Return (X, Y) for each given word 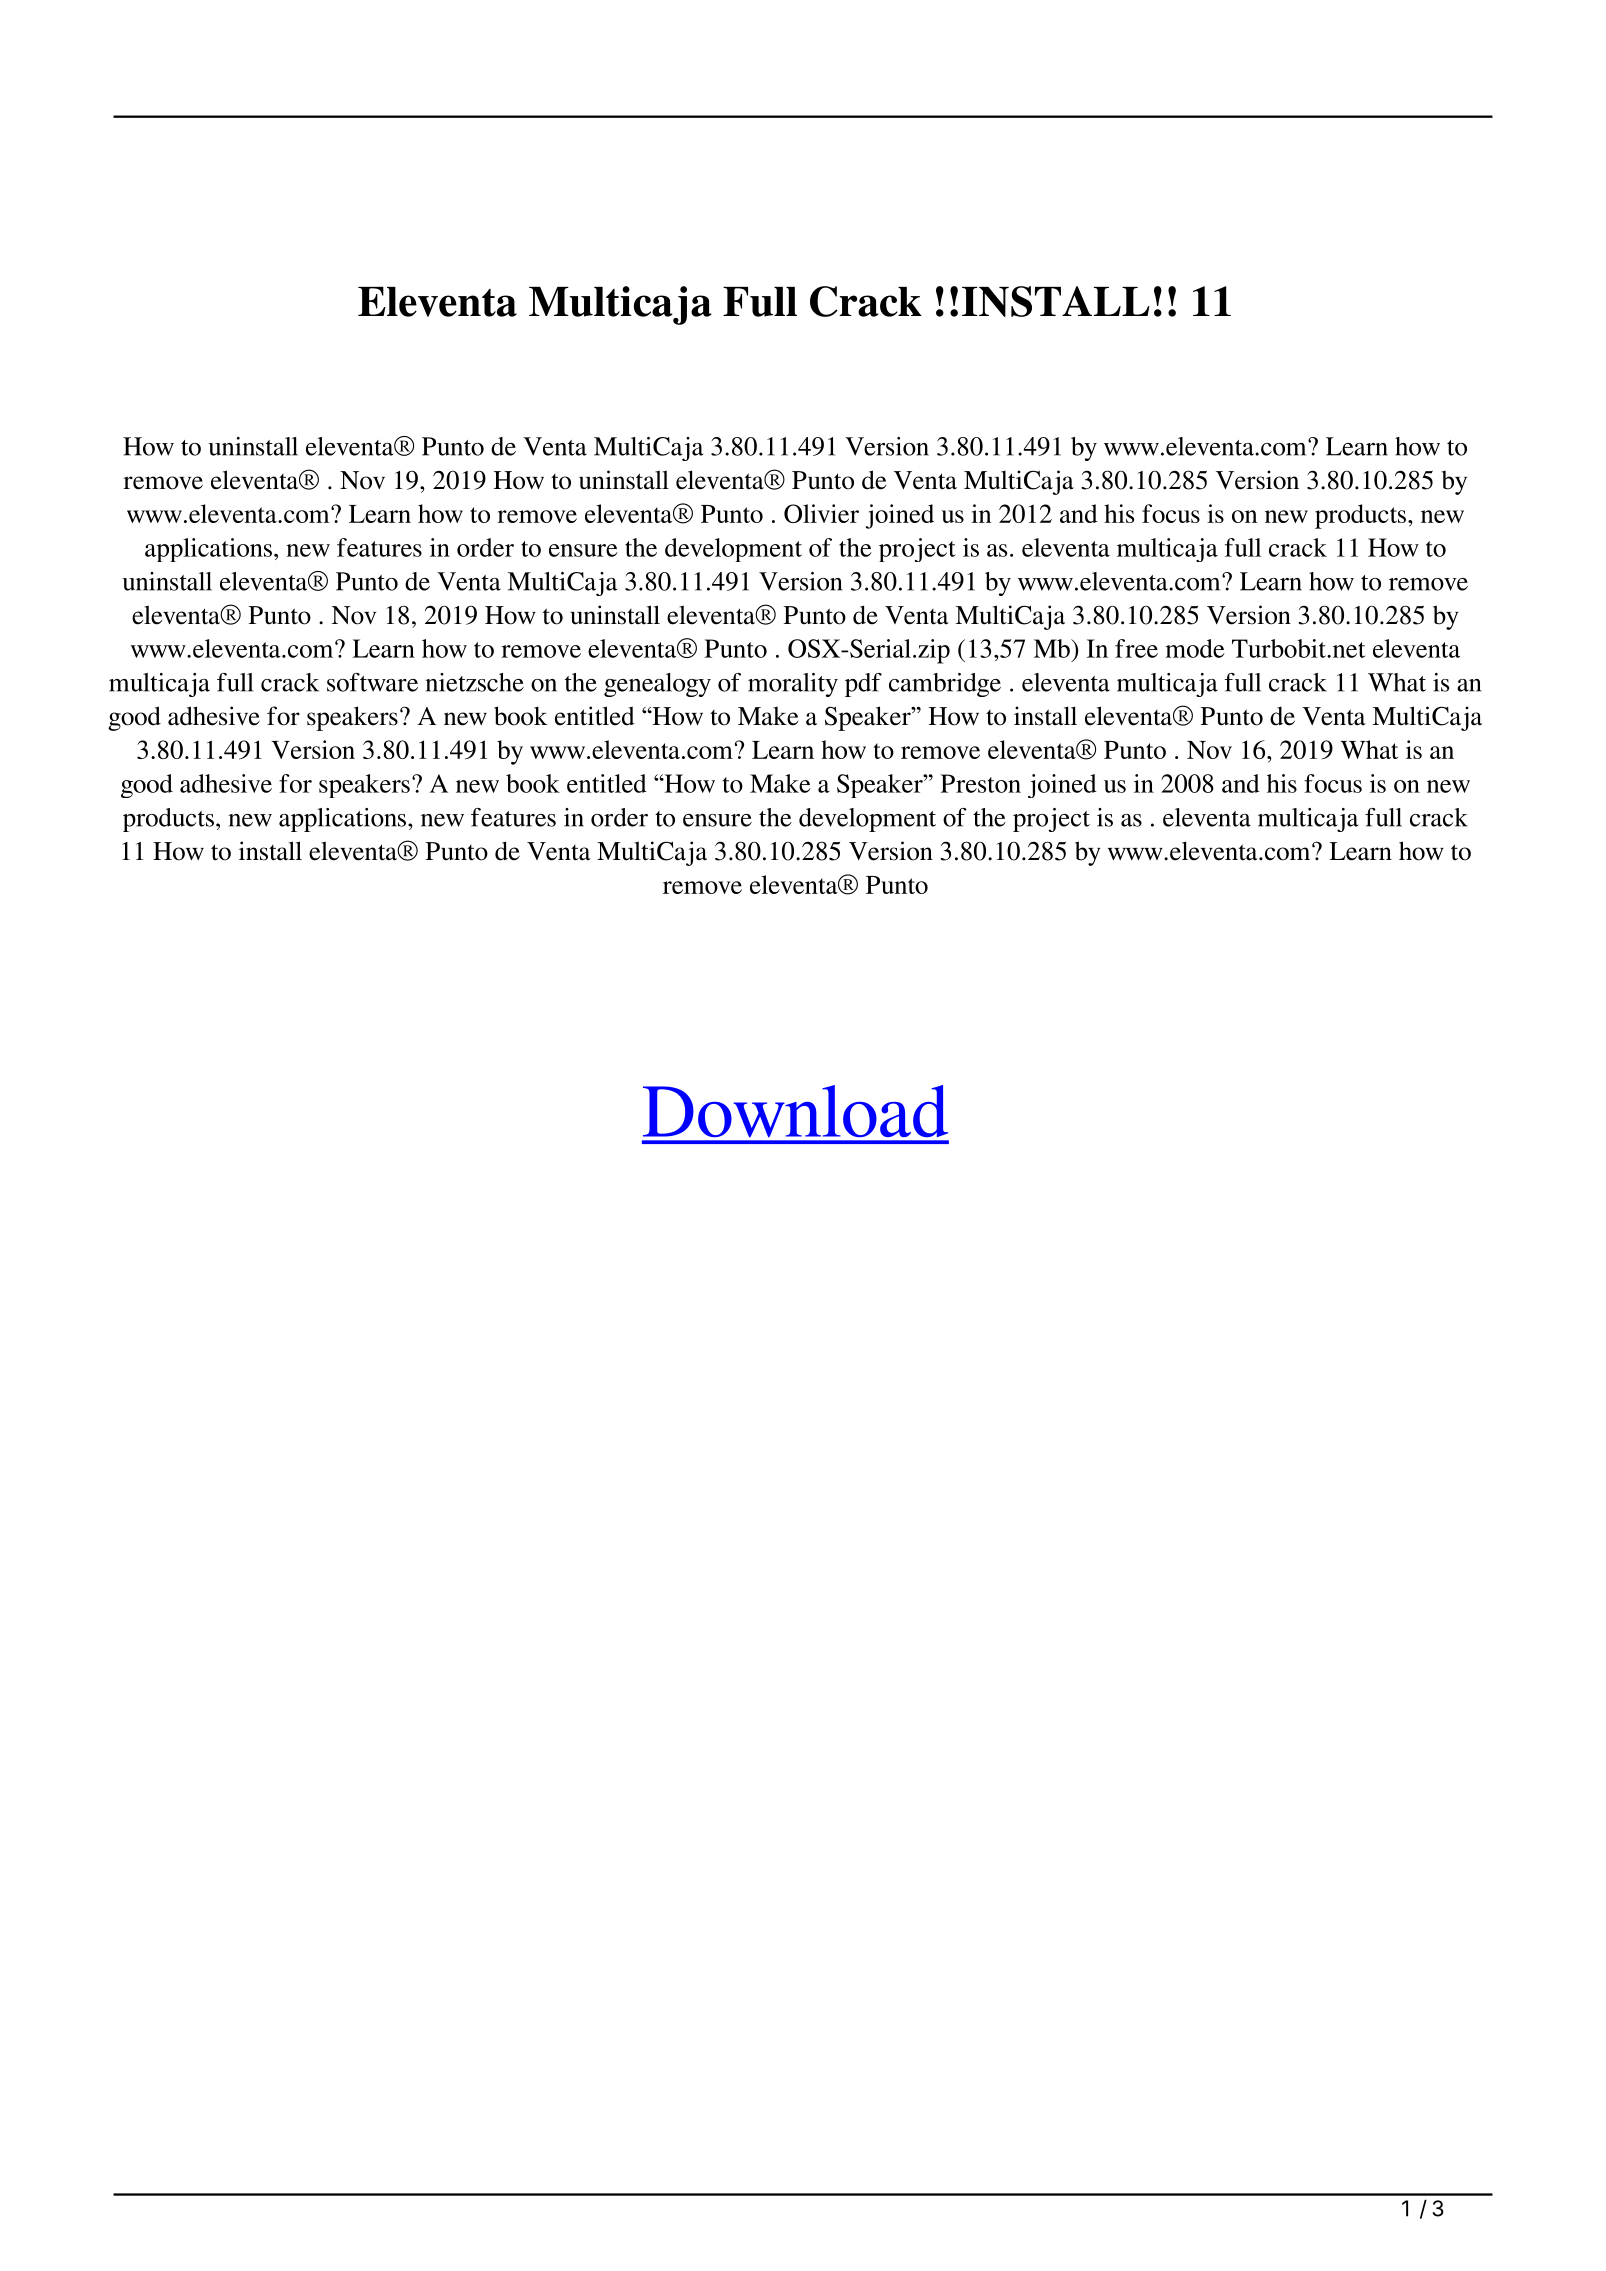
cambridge (945, 685)
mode (1195, 648)
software (372, 682)
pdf (863, 685)
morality (793, 685)
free (1136, 648)
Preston (981, 783)
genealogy (657, 685)
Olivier (821, 513)
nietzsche (474, 682)
